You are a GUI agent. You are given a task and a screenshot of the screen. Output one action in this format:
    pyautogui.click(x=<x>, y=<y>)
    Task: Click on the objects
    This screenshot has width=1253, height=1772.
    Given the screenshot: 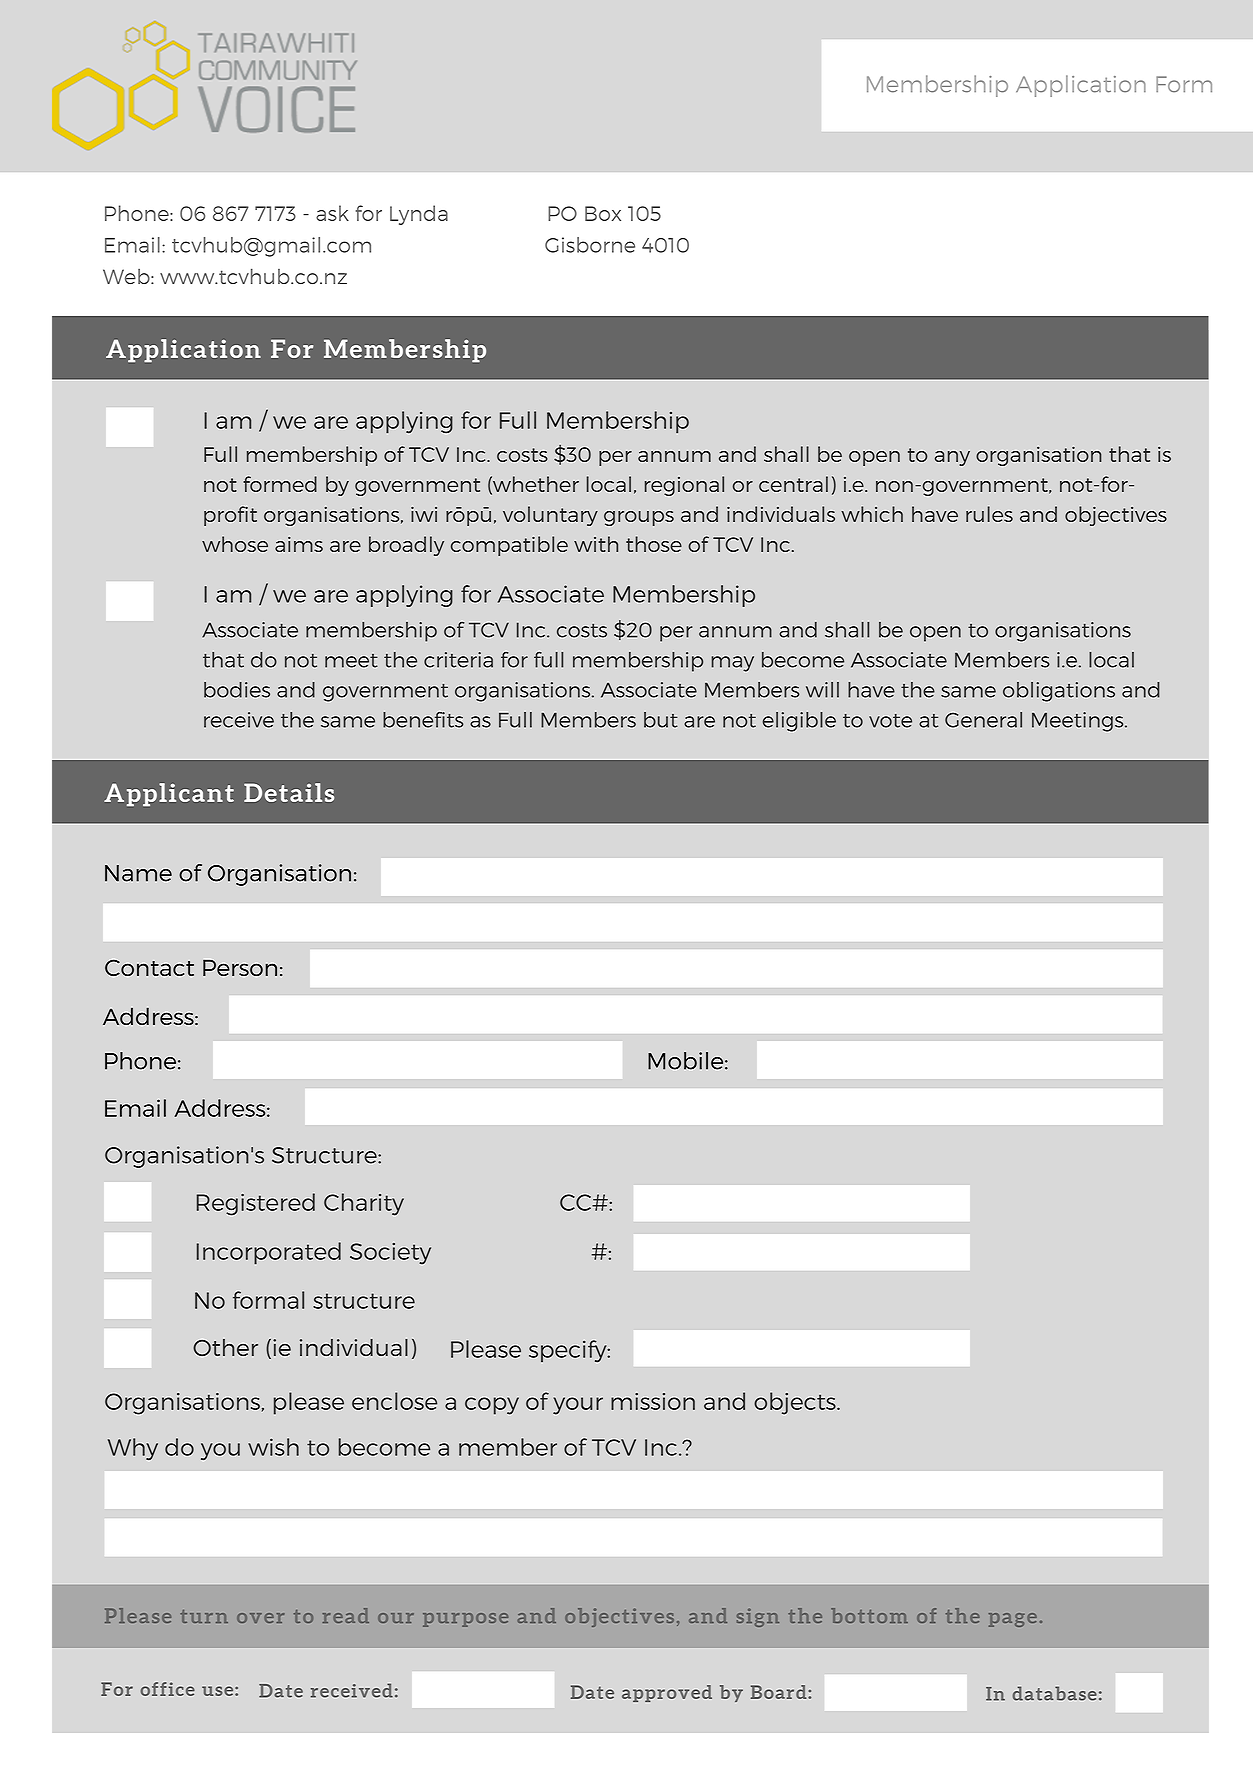 What is the action you would take?
    pyautogui.click(x=796, y=1403)
